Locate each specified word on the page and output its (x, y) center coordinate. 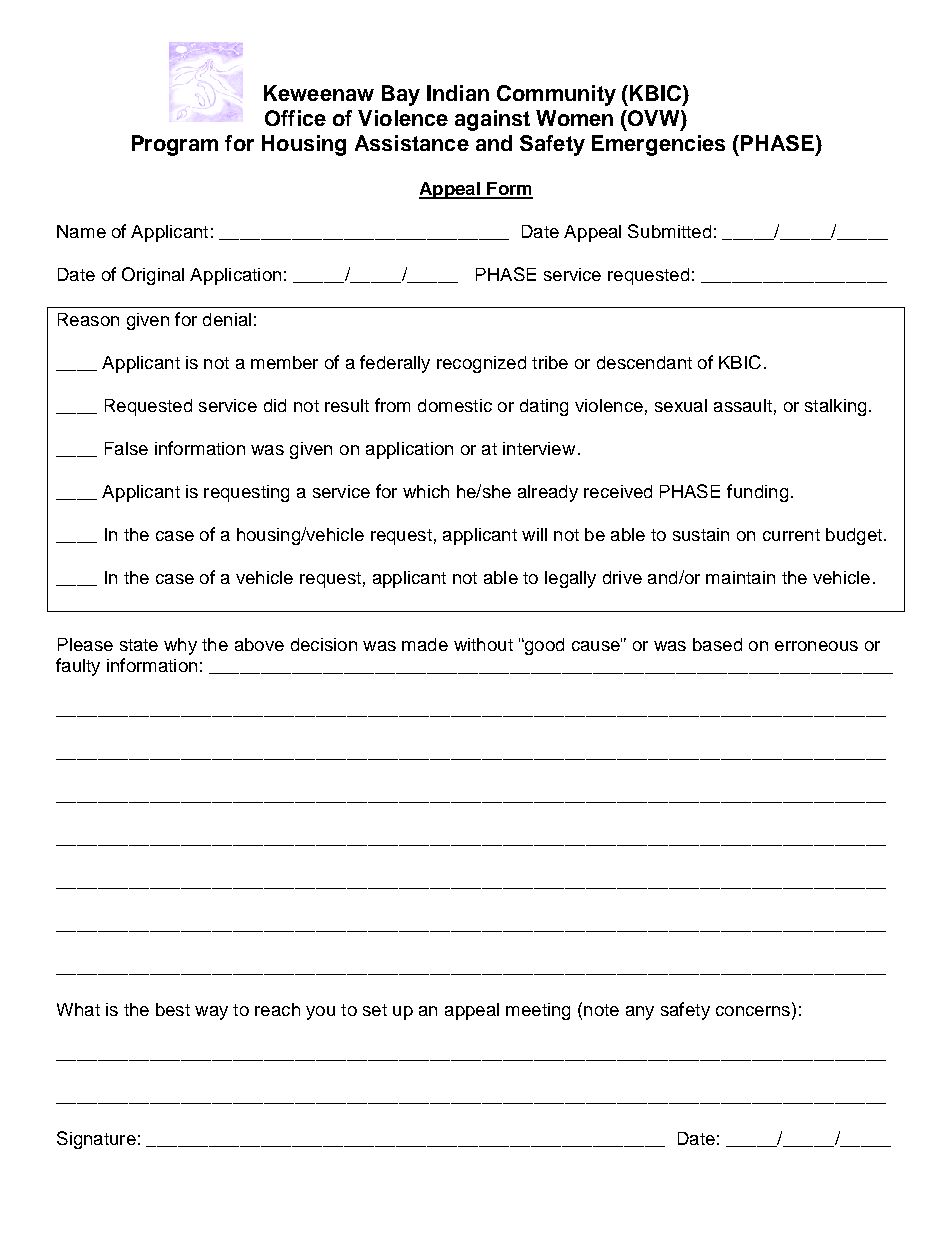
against (492, 120)
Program (175, 145)
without (483, 644)
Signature (96, 1140)
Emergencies (658, 145)
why (180, 646)
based (717, 644)
